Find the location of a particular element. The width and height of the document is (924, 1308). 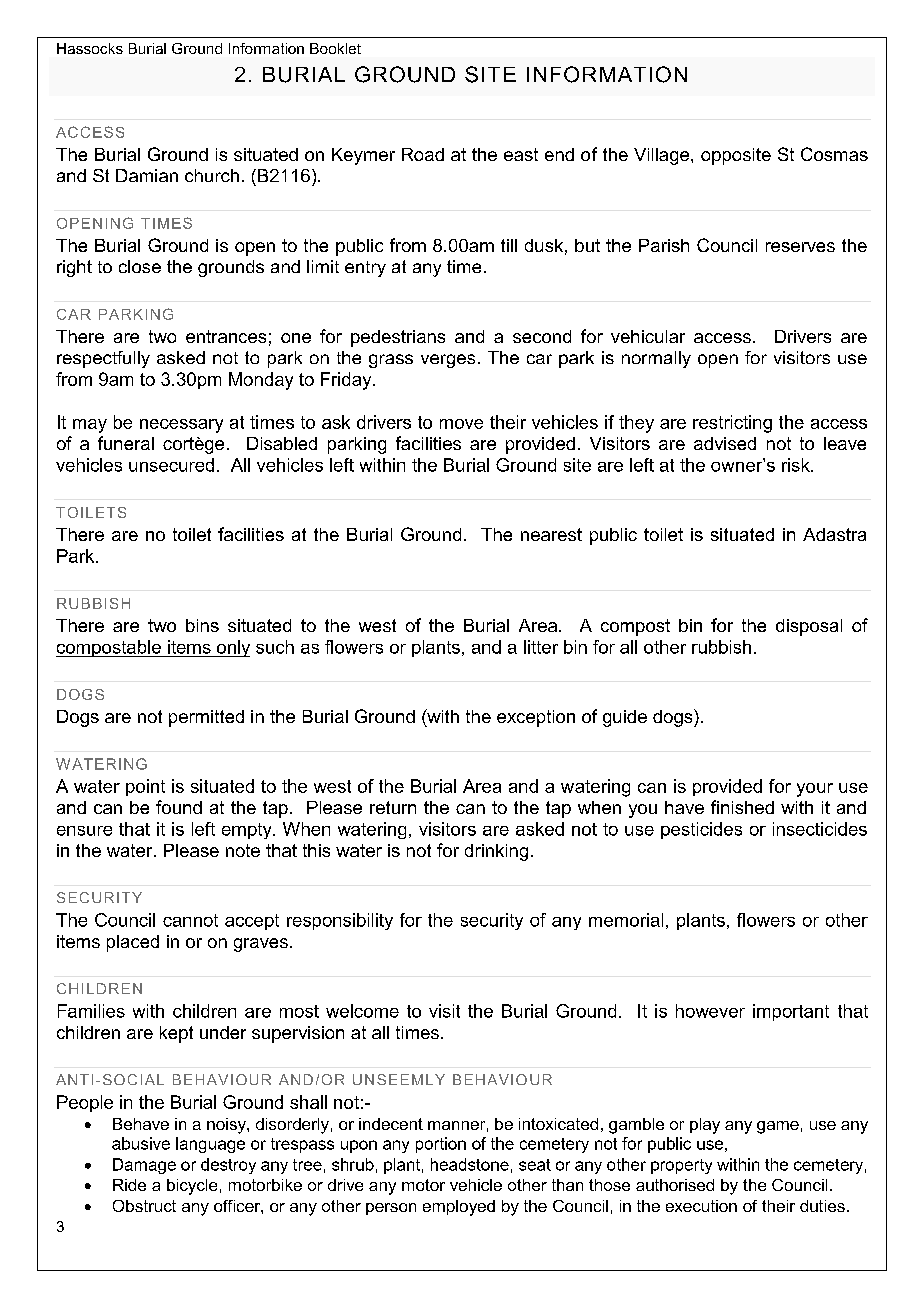

headstone is located at coordinates (470, 1164).
